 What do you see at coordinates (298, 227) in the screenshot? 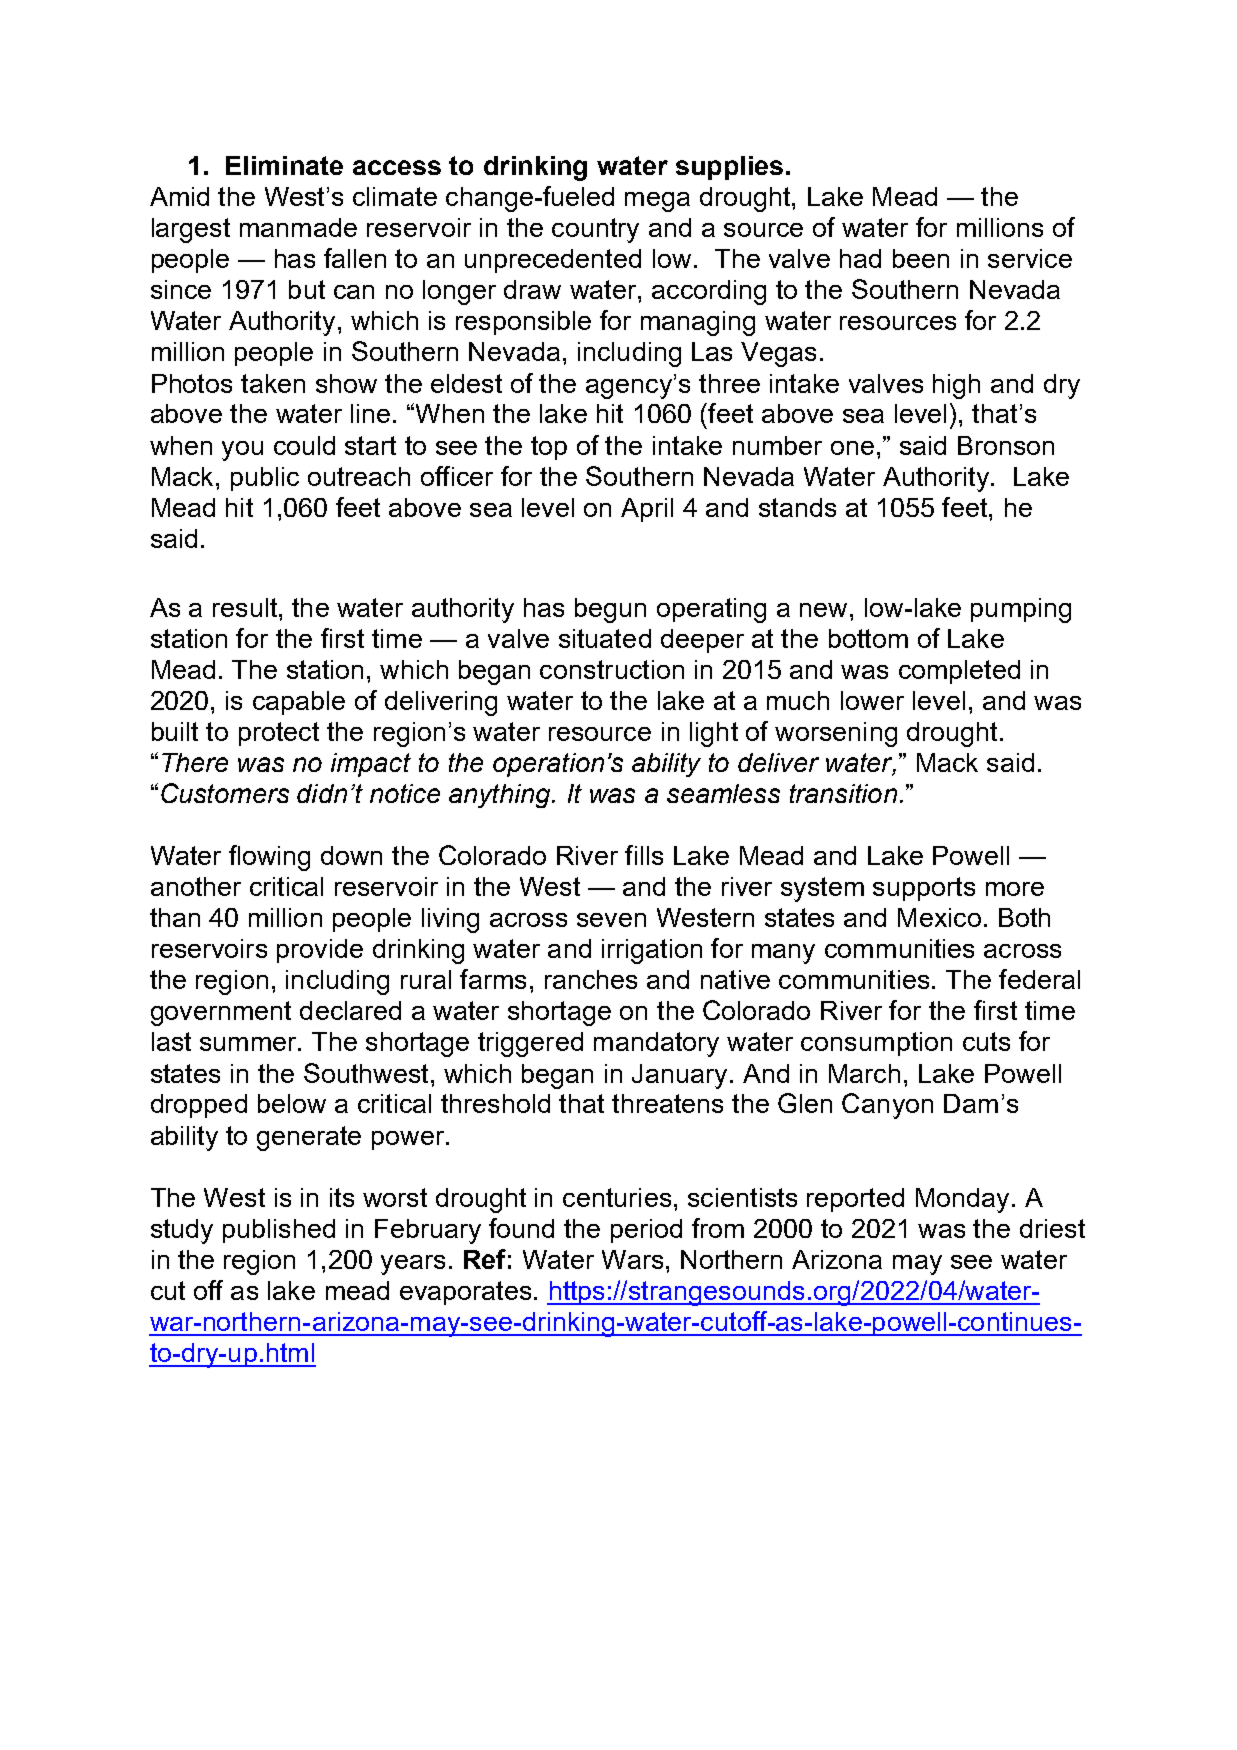
I see `manmade` at bounding box center [298, 227].
